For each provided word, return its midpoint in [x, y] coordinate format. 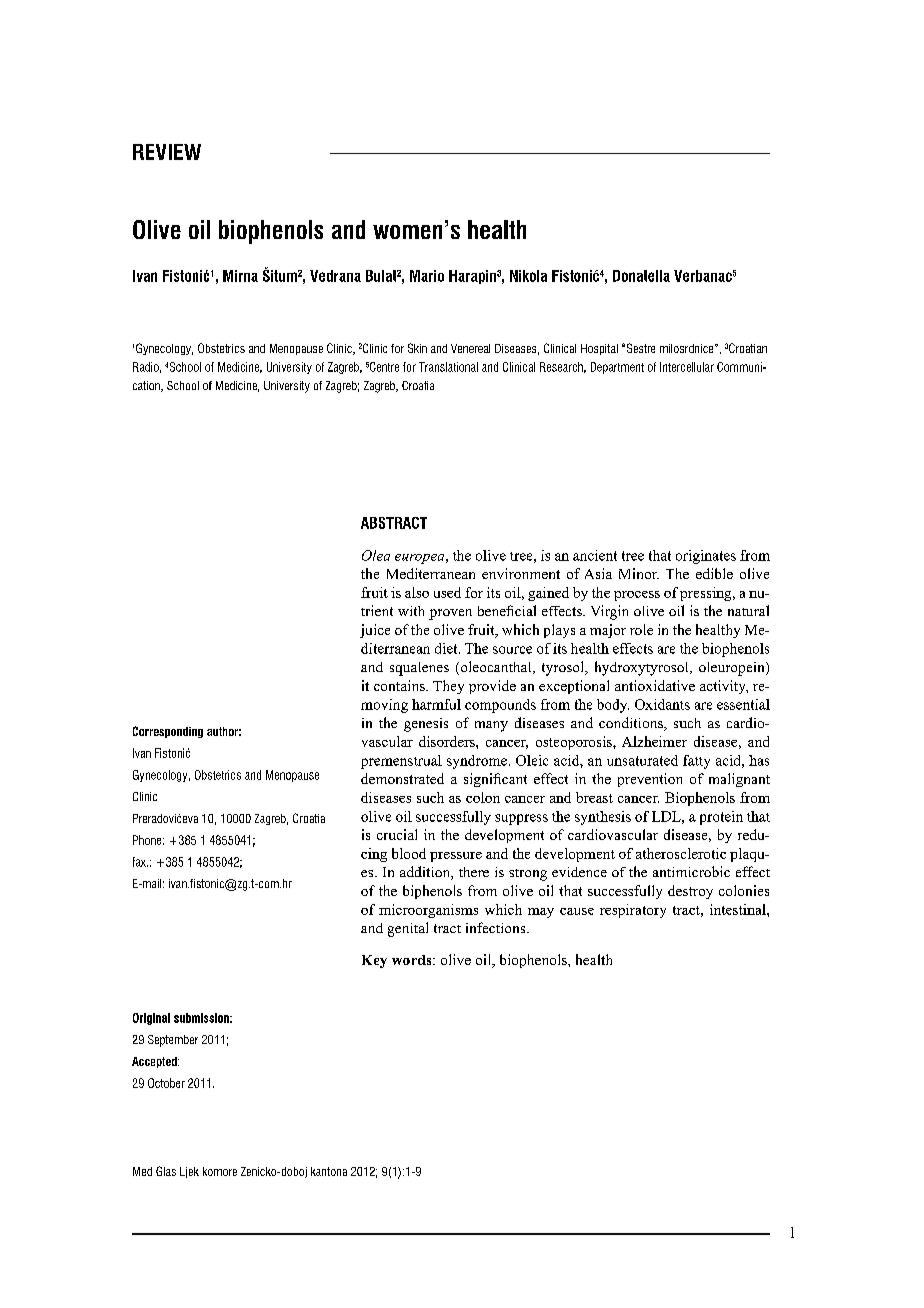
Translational [448, 367]
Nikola [528, 276]
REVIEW [167, 152]
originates [706, 557]
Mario [427, 276]
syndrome [477, 762]
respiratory [633, 911]
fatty [696, 762]
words [413, 960]
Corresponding [168, 732]
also [417, 592]
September [173, 1041]
